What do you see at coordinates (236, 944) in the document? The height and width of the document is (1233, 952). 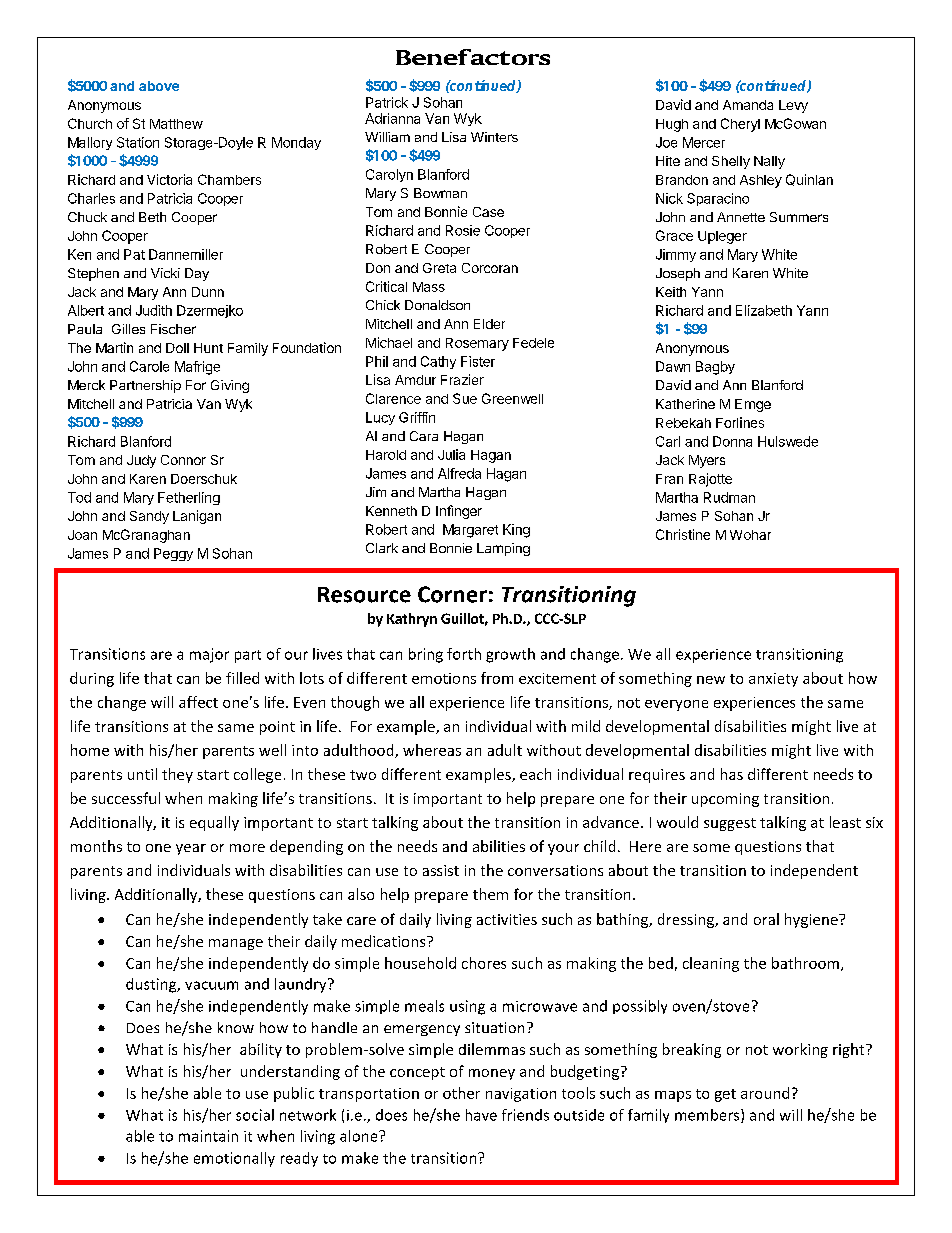 I see `manage` at bounding box center [236, 944].
